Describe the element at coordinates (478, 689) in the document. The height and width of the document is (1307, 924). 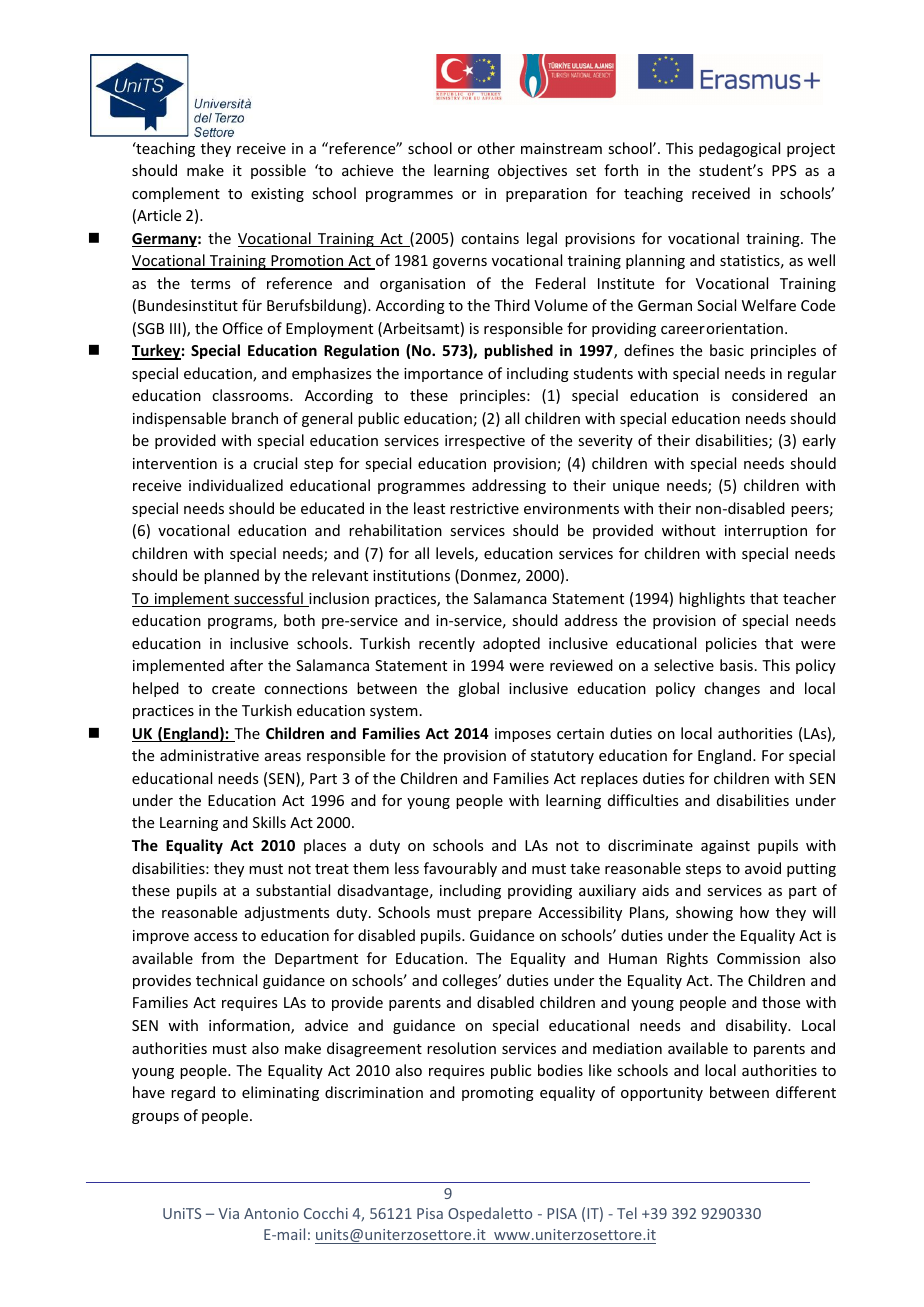
I see `global` at that location.
